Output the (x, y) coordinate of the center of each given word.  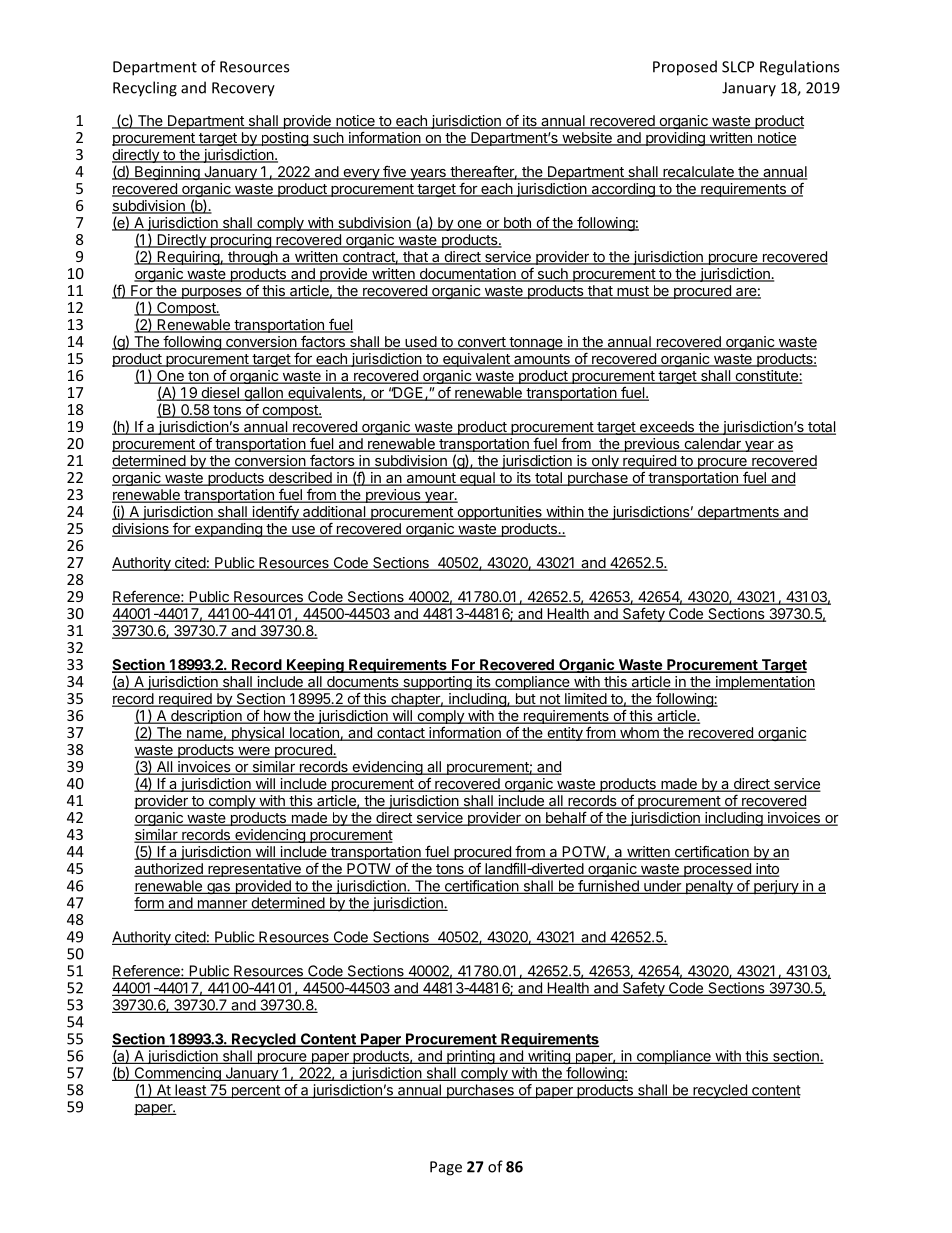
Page (446, 1168)
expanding (228, 530)
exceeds (666, 428)
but (525, 700)
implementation (764, 683)
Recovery (243, 89)
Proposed (685, 68)
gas (218, 888)
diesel (220, 394)
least (190, 1091)
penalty (709, 887)
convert (481, 343)
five (394, 172)
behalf (565, 818)
